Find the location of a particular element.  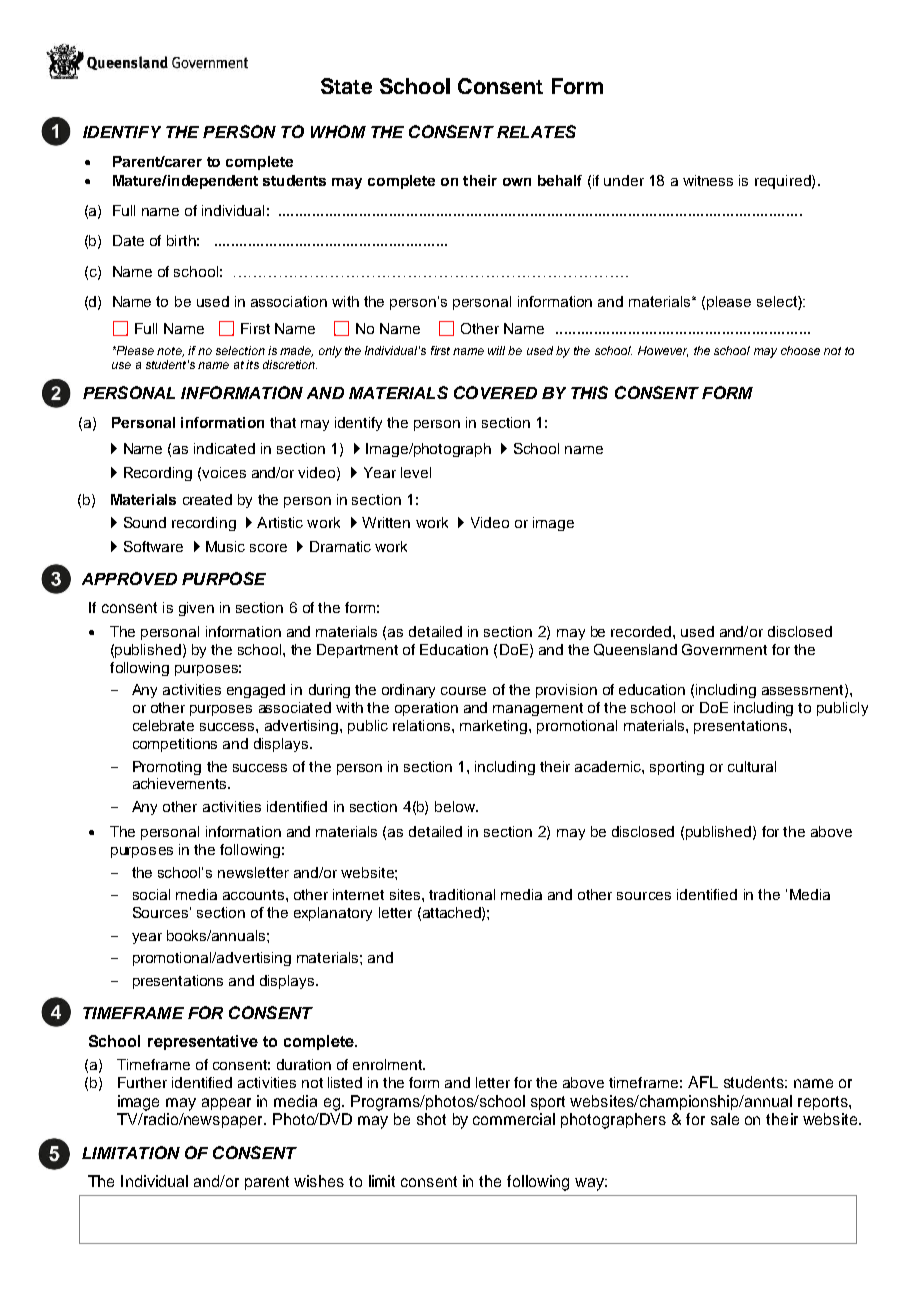

sale is located at coordinates (725, 1119).
